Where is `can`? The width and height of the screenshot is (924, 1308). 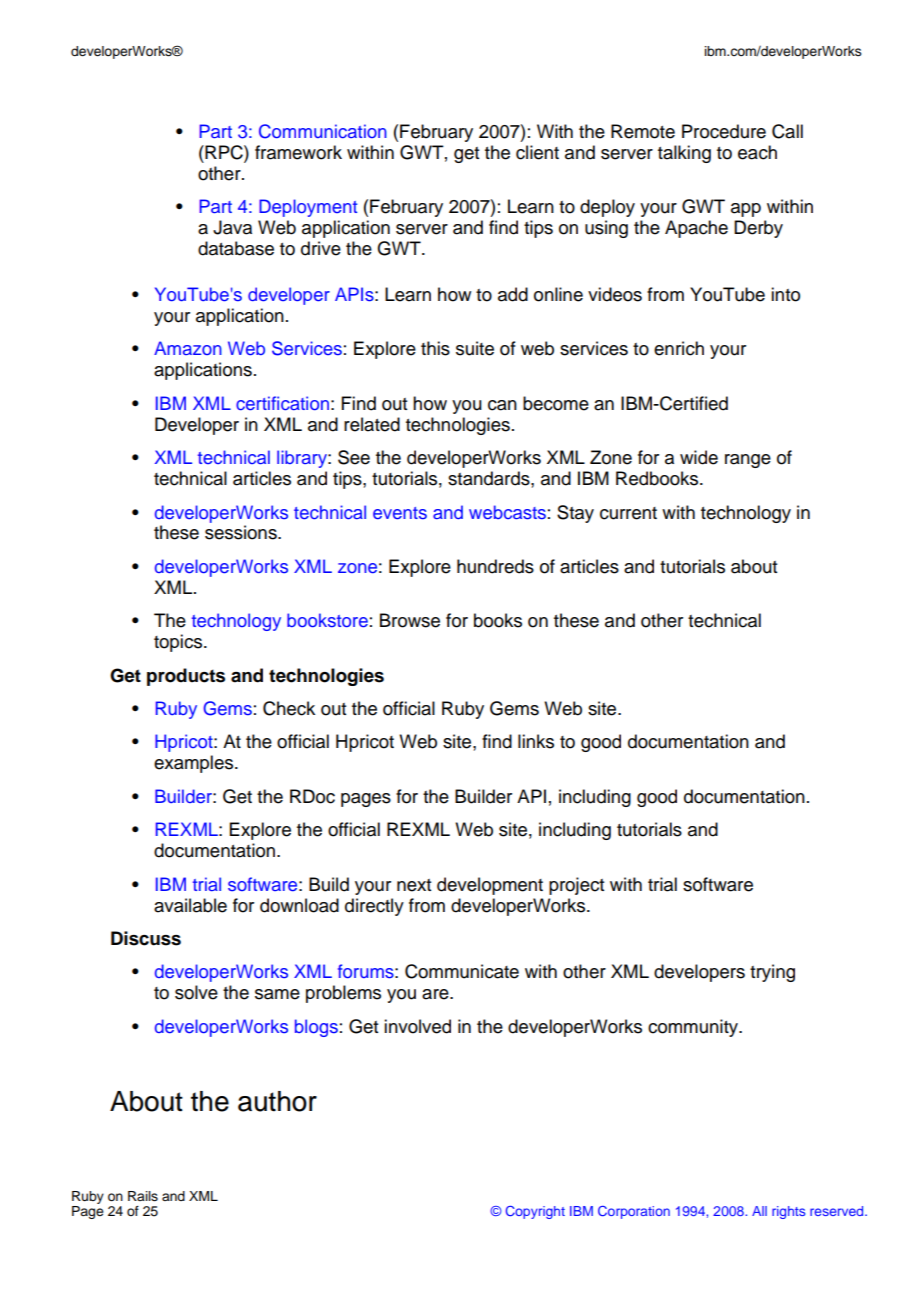
can is located at coordinates (502, 405).
